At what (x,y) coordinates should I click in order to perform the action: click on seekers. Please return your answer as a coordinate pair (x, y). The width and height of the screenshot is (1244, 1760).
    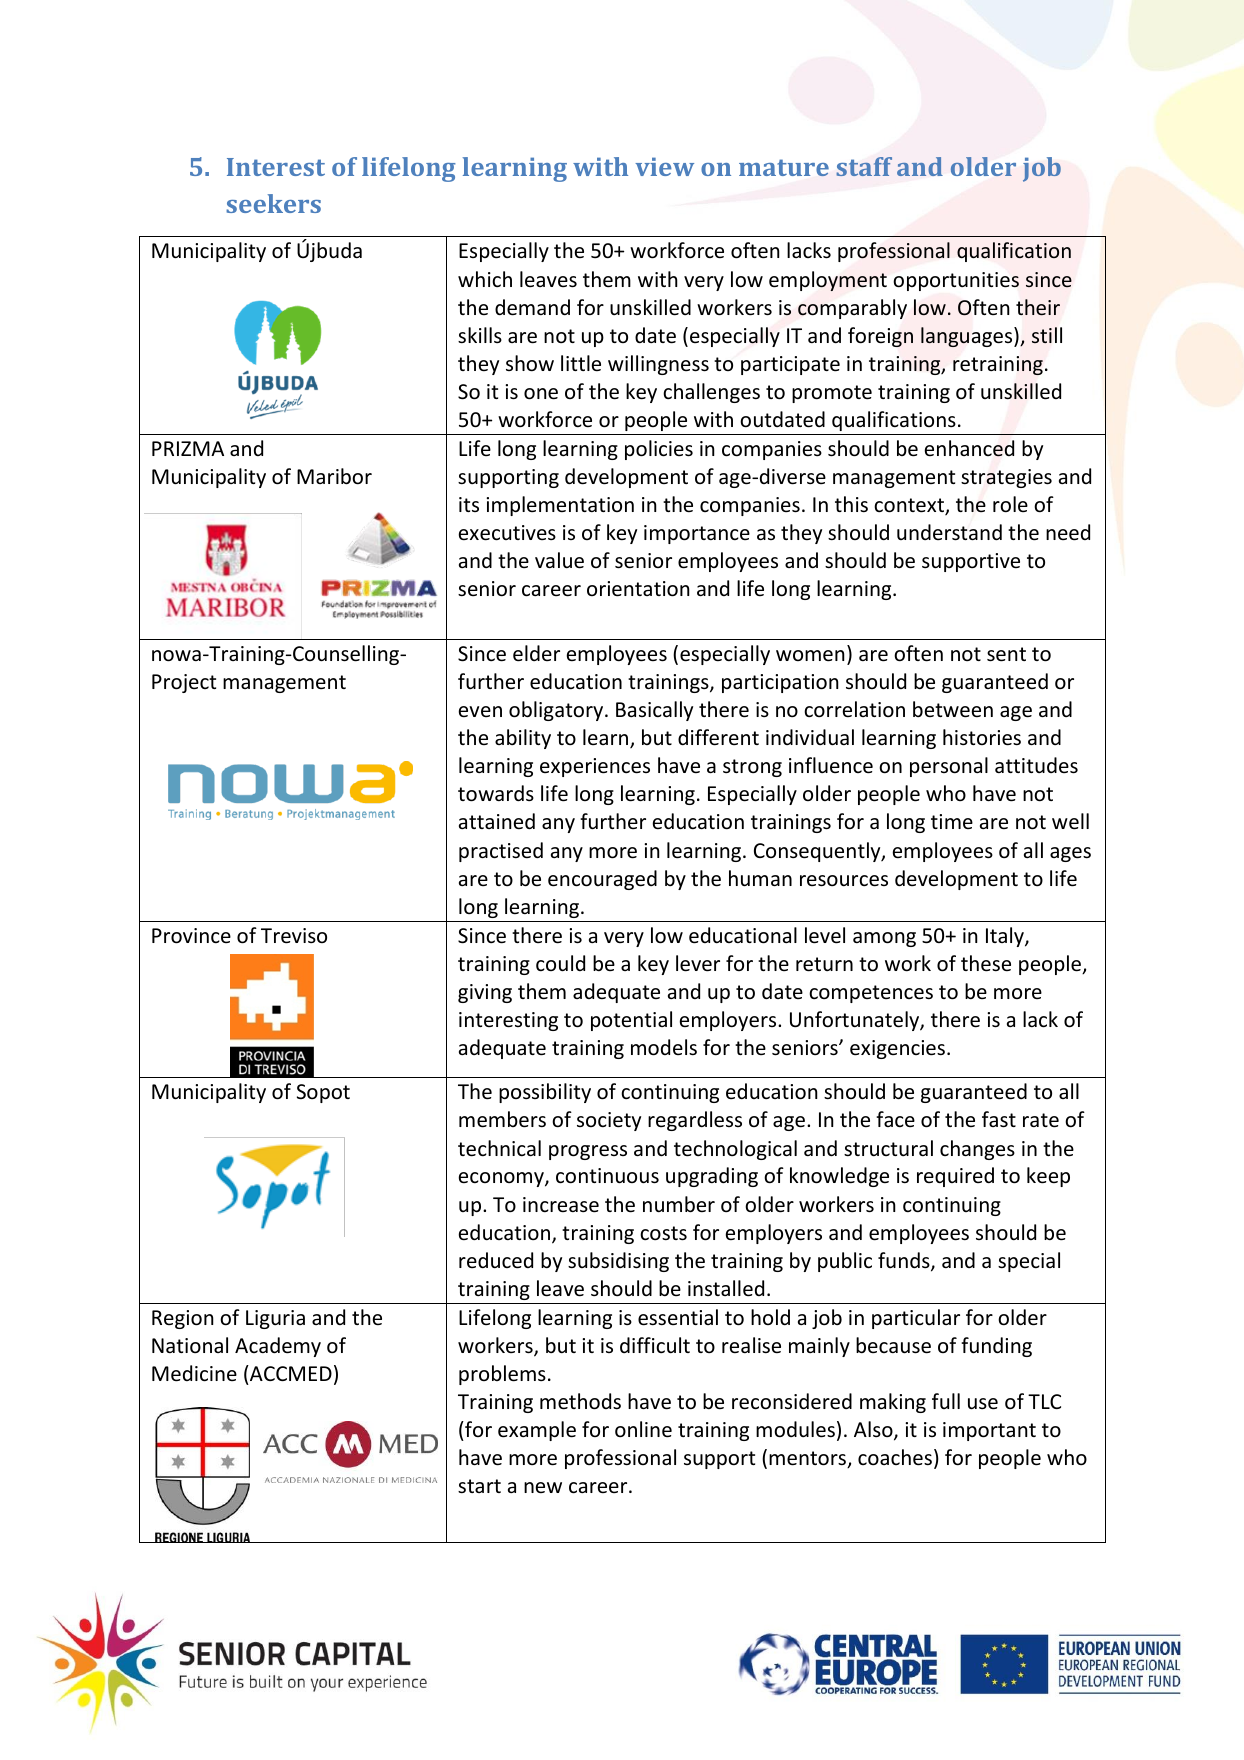
    Looking at the image, I should click on (273, 203).
